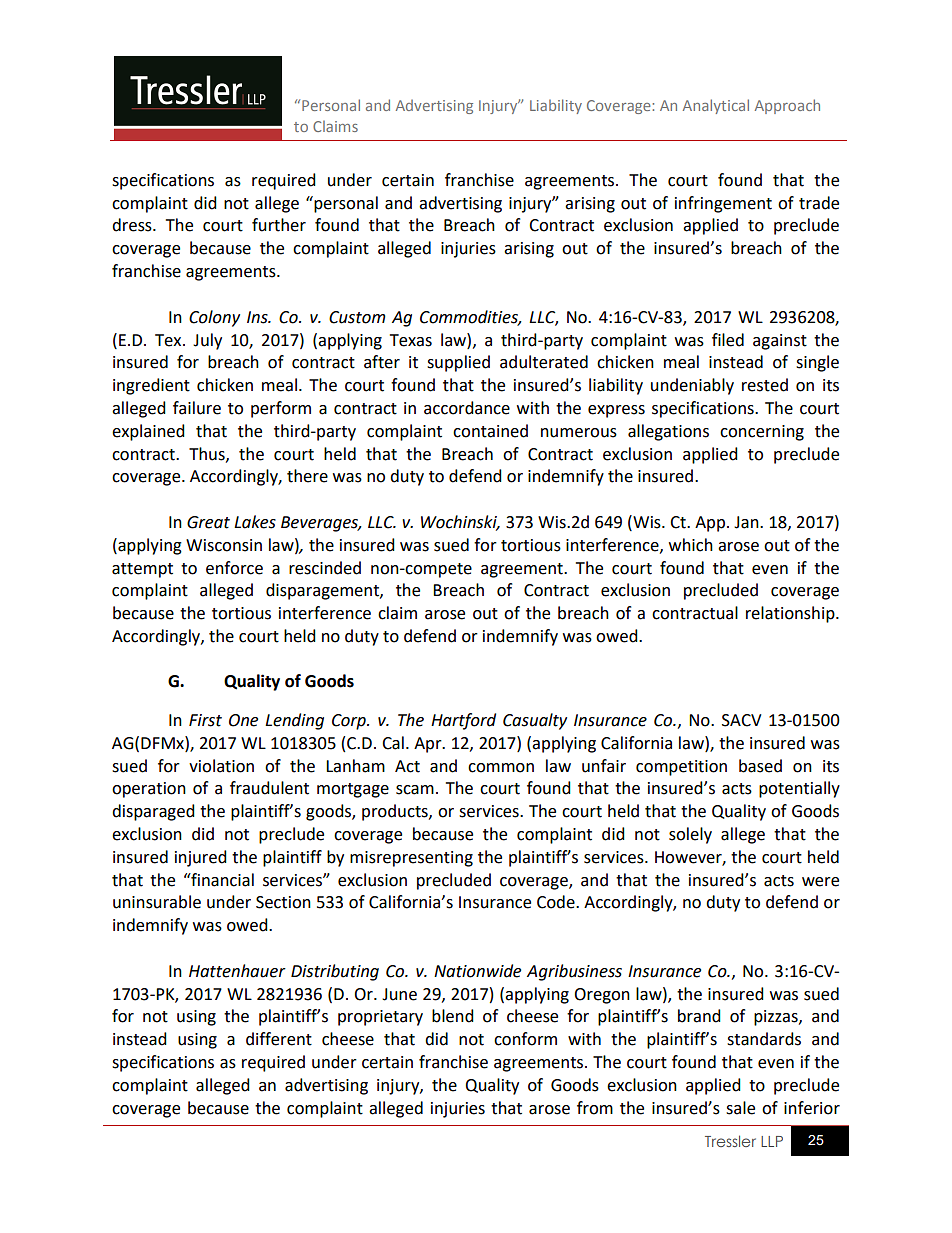 This document has width=952, height=1233. What do you see at coordinates (458, 363) in the document?
I see `supplied` at bounding box center [458, 363].
